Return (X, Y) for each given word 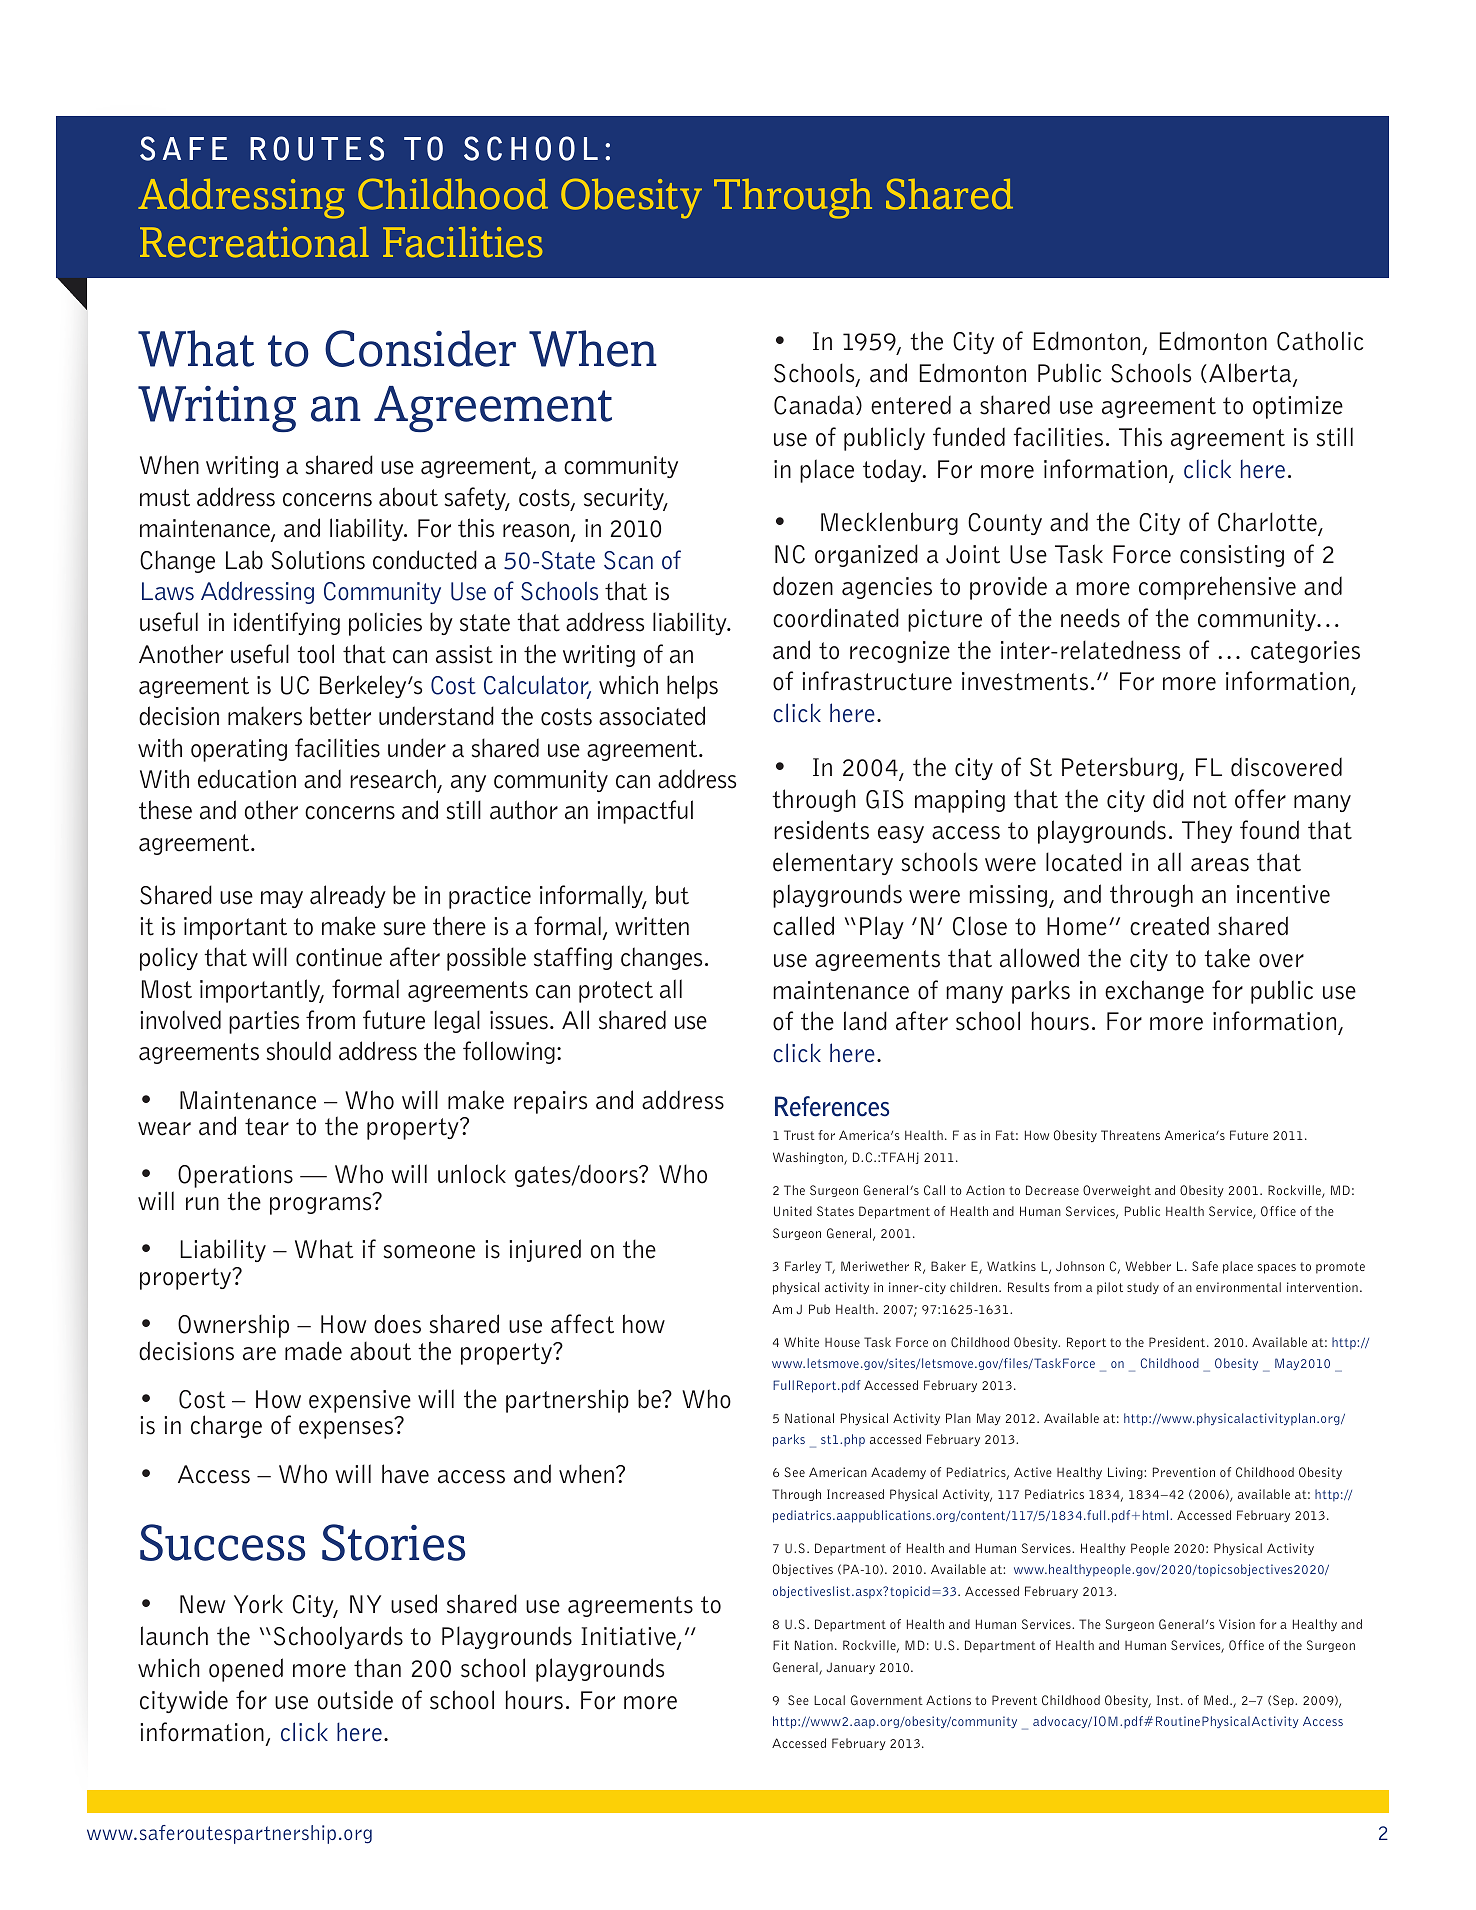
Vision (1237, 1624)
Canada (814, 405)
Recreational (254, 242)
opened (246, 1670)
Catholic (1320, 341)
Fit (781, 1645)
